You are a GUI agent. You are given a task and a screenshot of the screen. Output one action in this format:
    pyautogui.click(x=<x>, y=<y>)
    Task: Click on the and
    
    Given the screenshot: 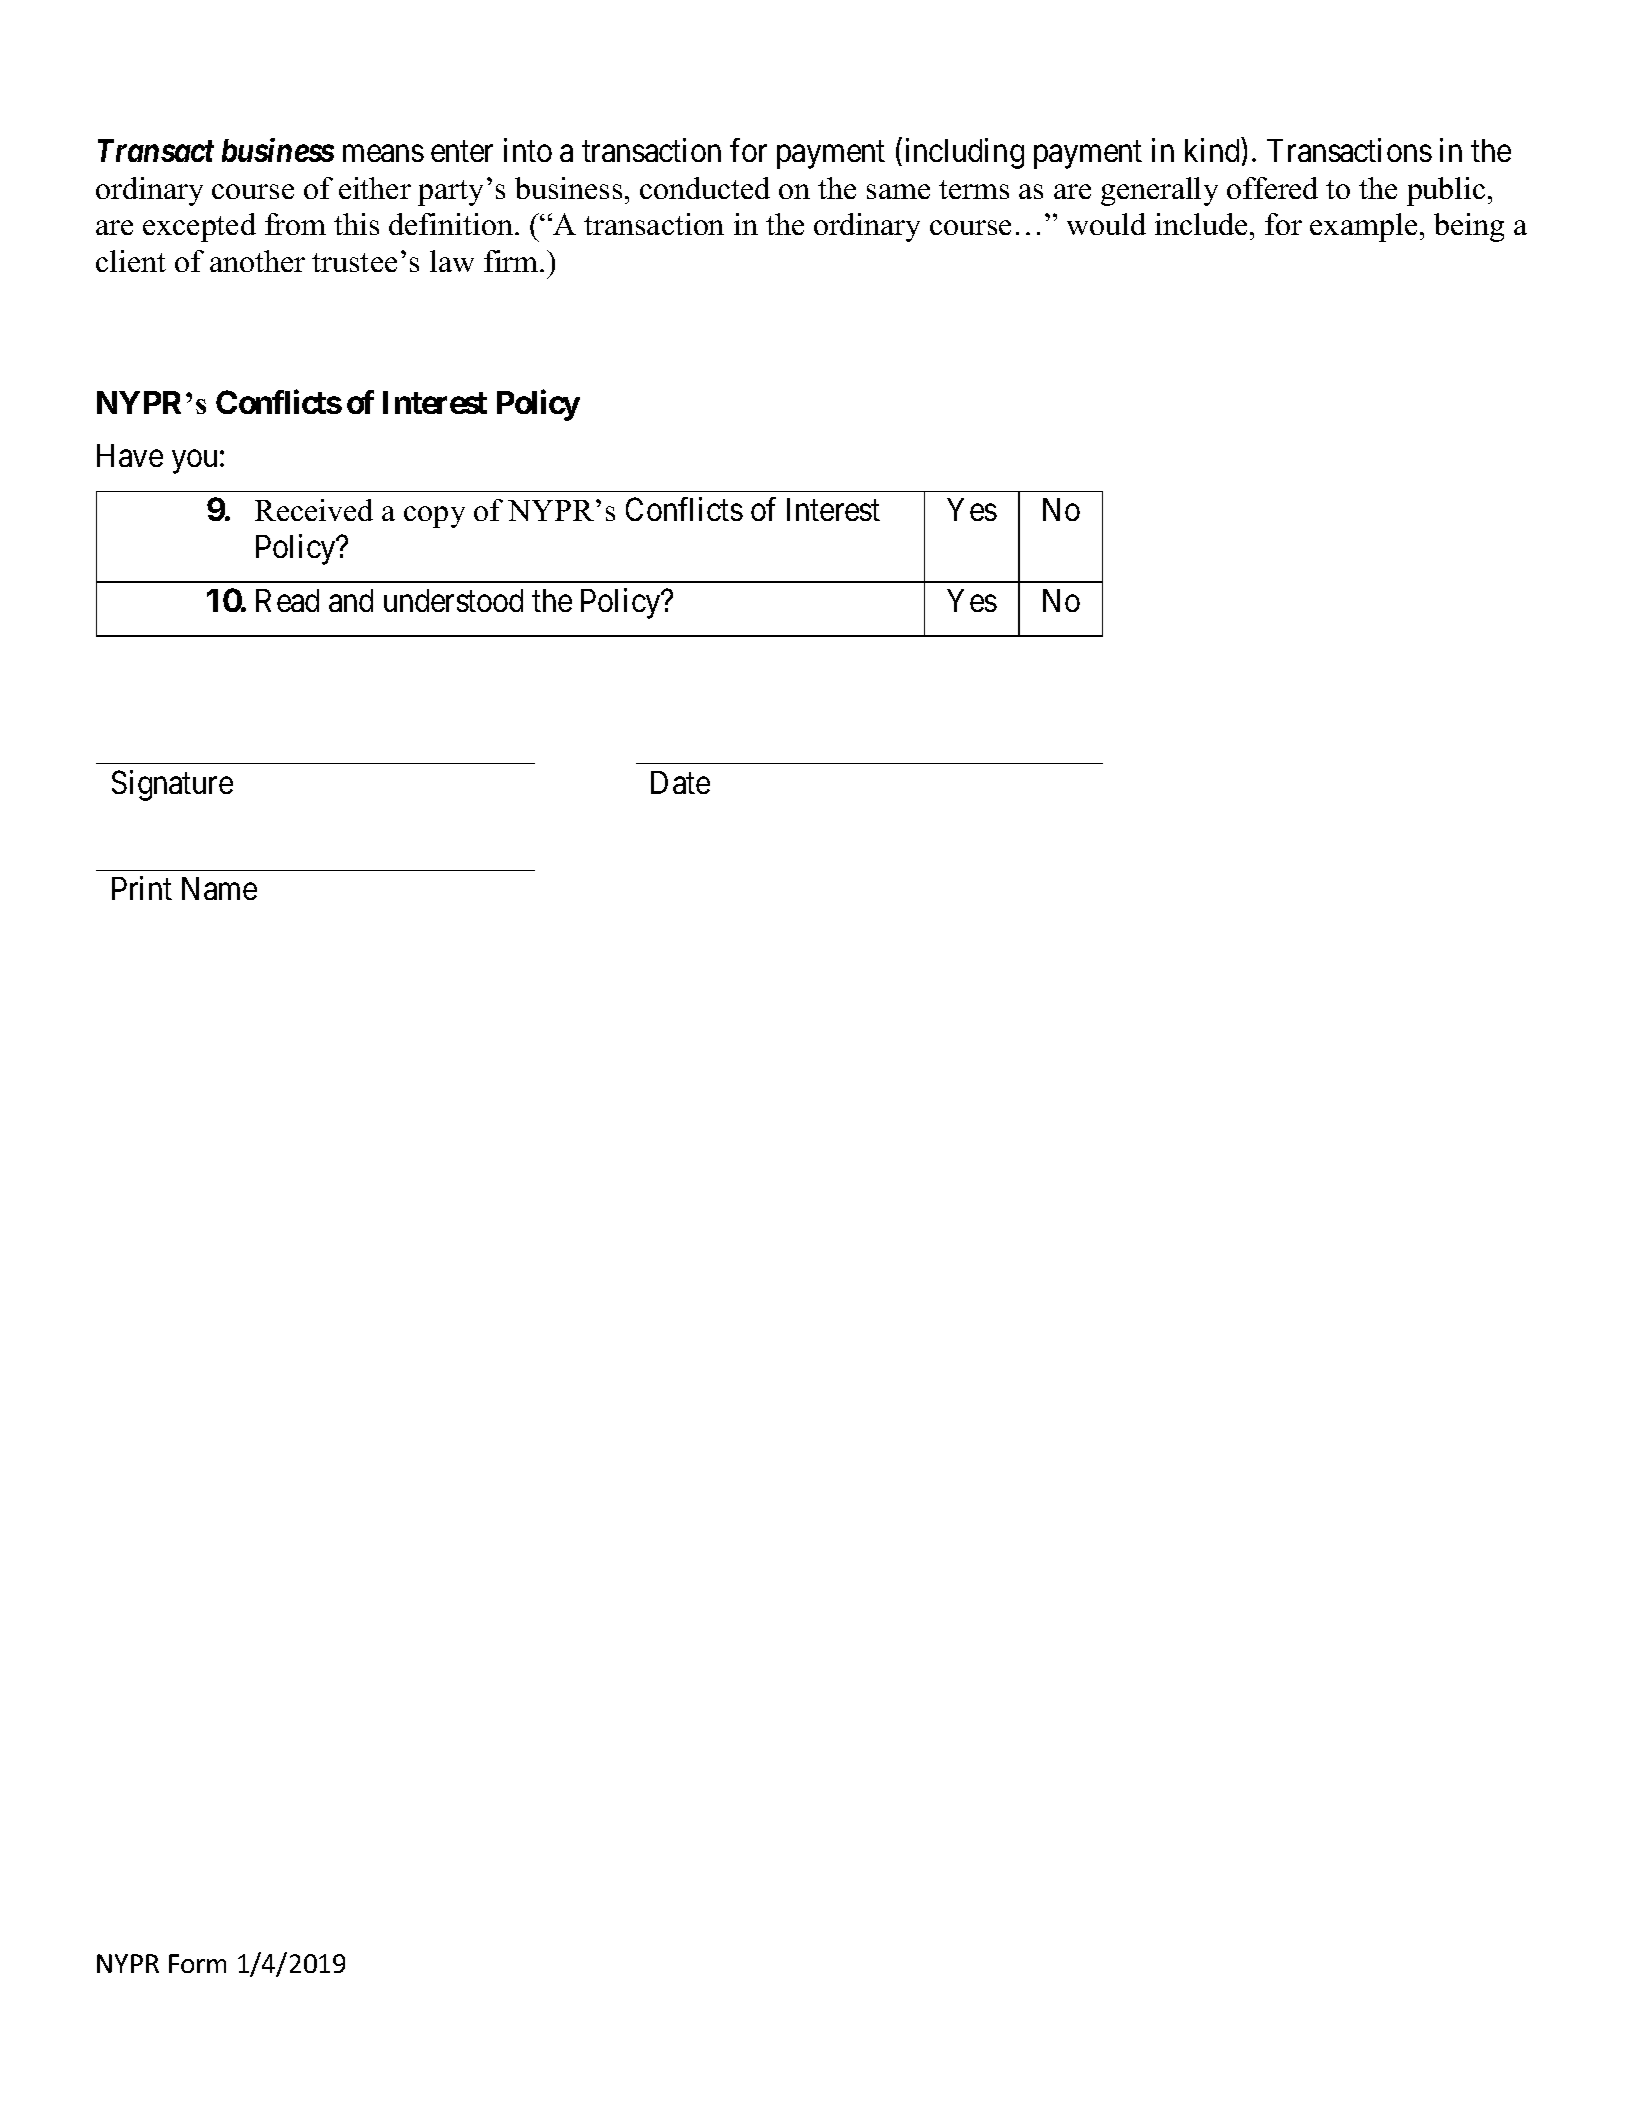 What is the action you would take?
    pyautogui.click(x=351, y=600)
